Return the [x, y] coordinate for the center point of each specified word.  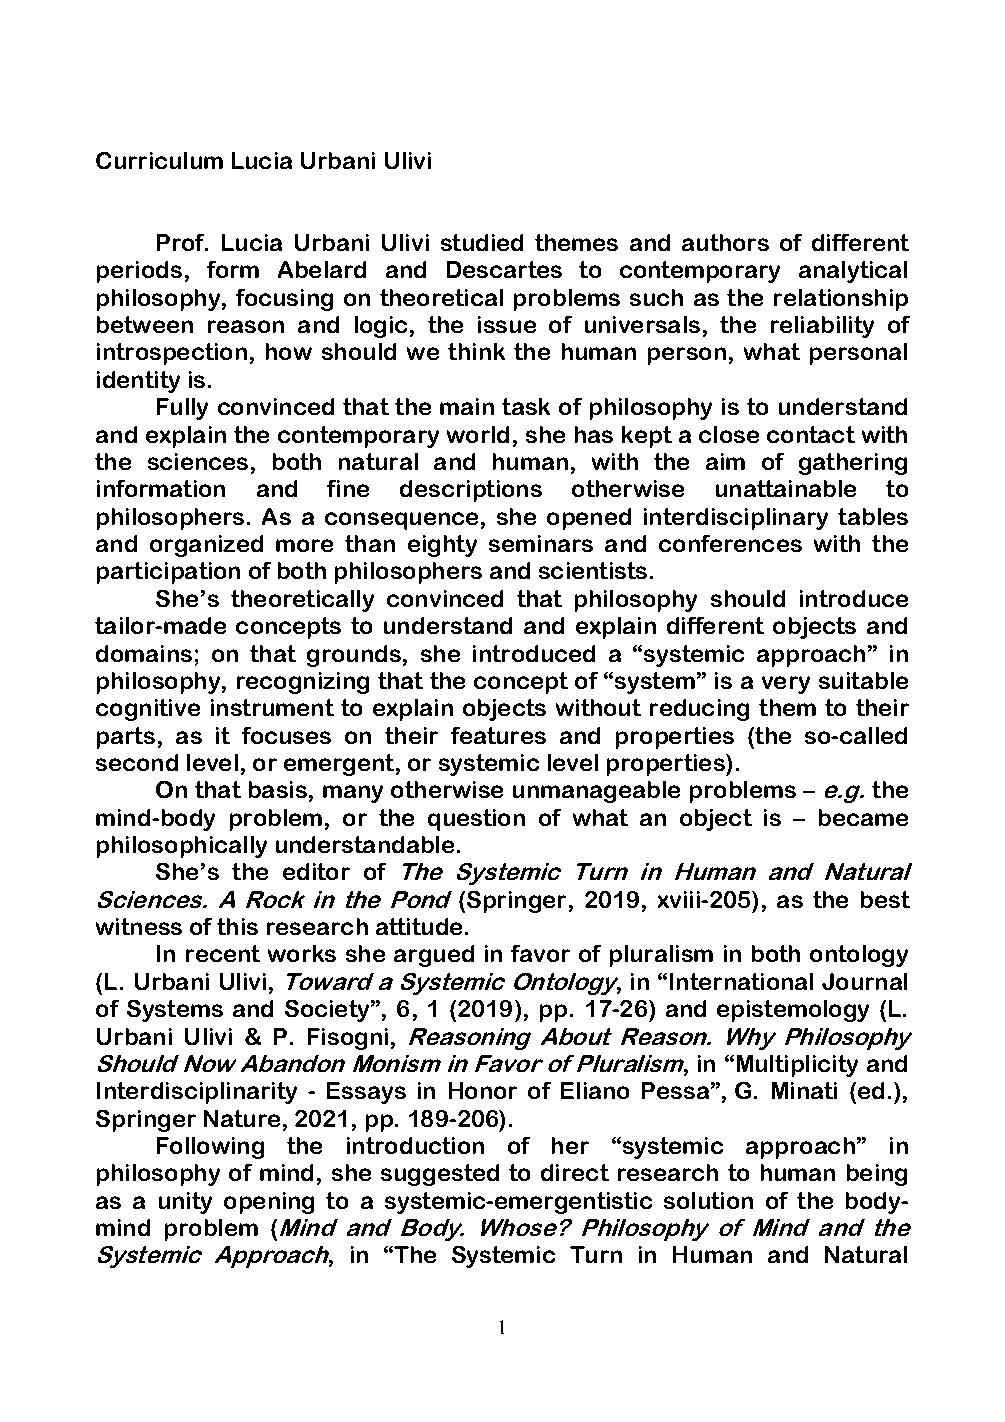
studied [482, 242]
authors [725, 242]
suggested [440, 1175]
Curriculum [159, 160]
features [498, 735]
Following [210, 1148]
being [877, 1175]
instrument [272, 707]
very [786, 685]
